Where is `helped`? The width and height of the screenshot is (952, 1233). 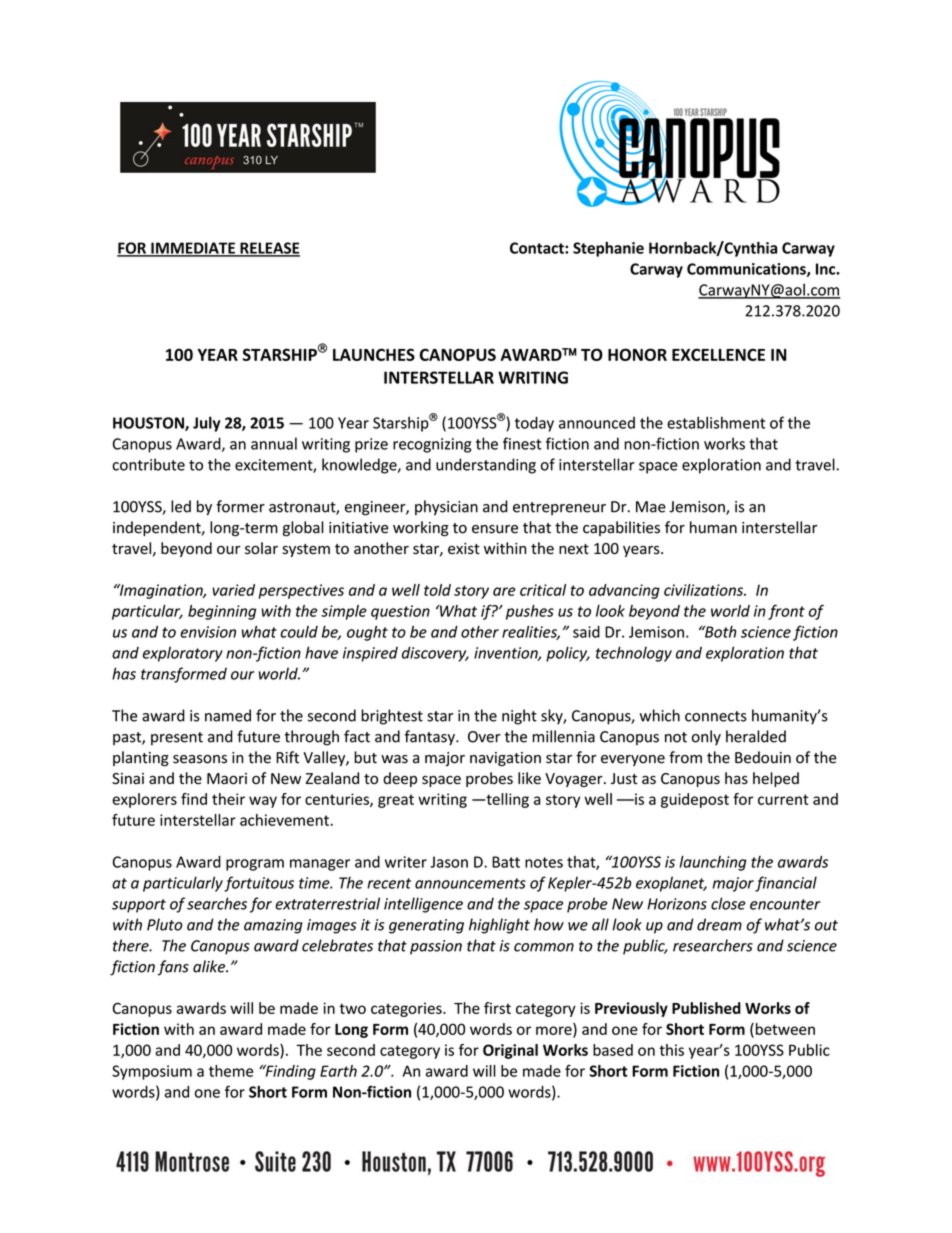 helped is located at coordinates (776, 779).
